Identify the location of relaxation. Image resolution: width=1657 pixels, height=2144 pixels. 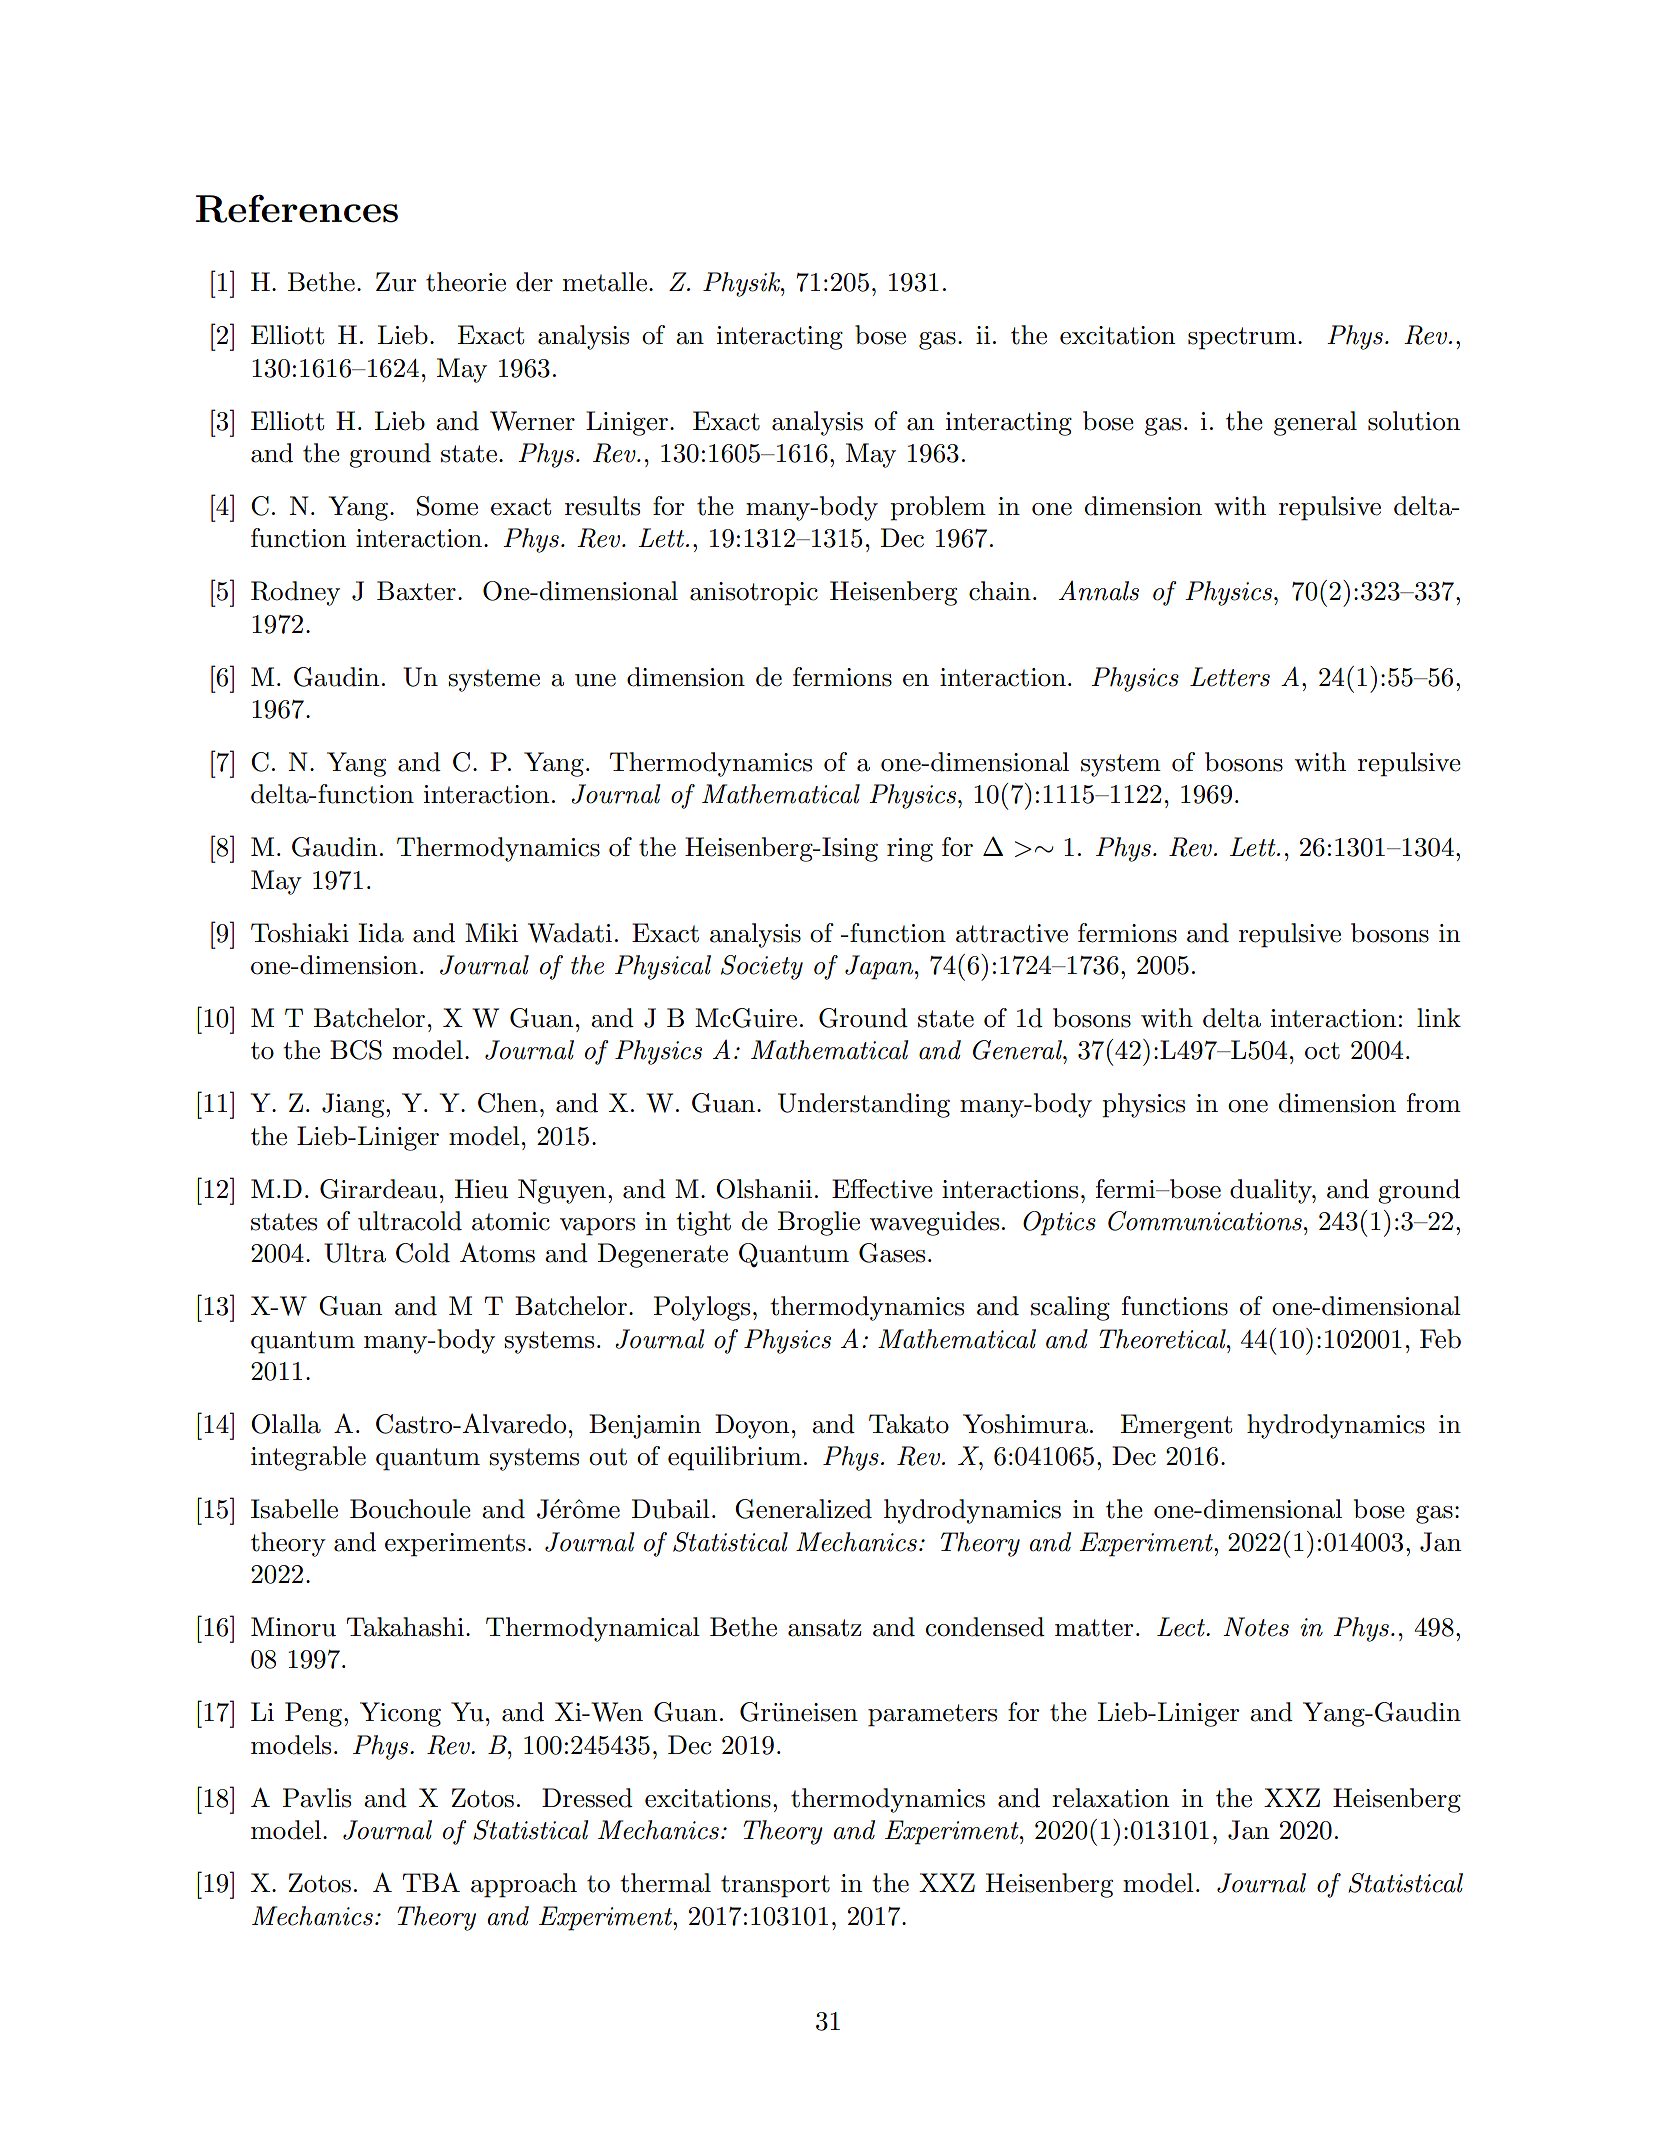
(1110, 1798).
